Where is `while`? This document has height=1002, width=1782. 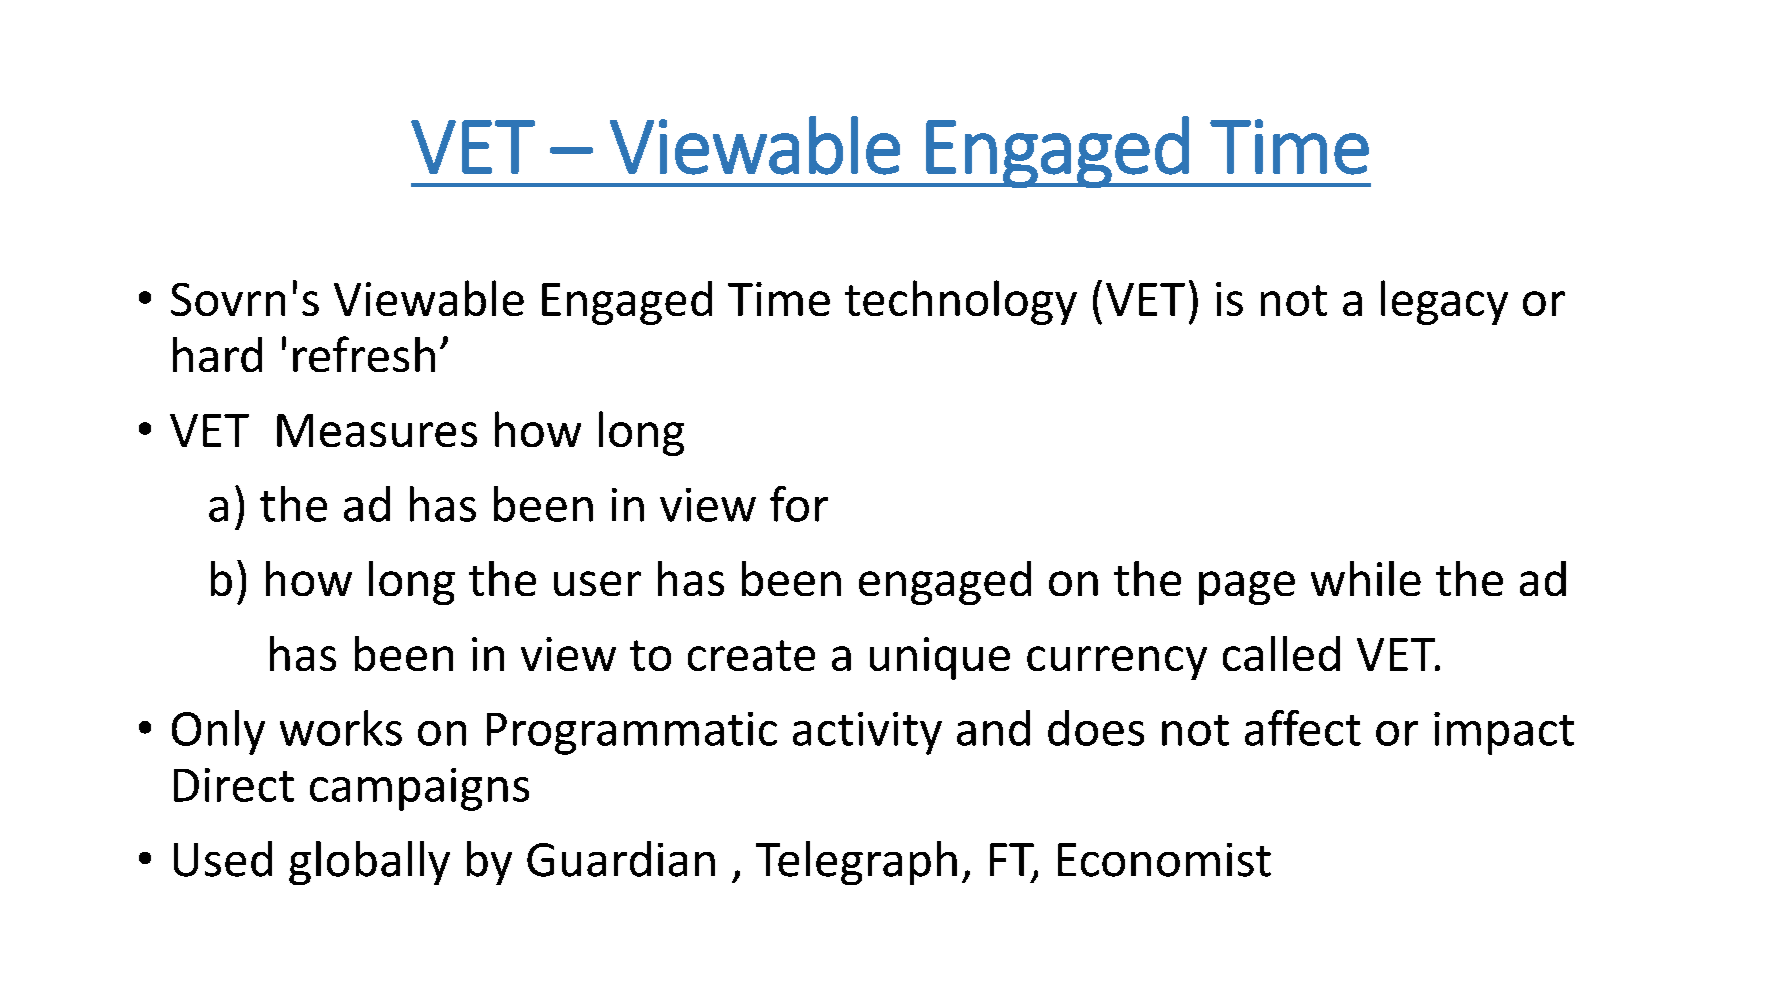
while is located at coordinates (1366, 578).
